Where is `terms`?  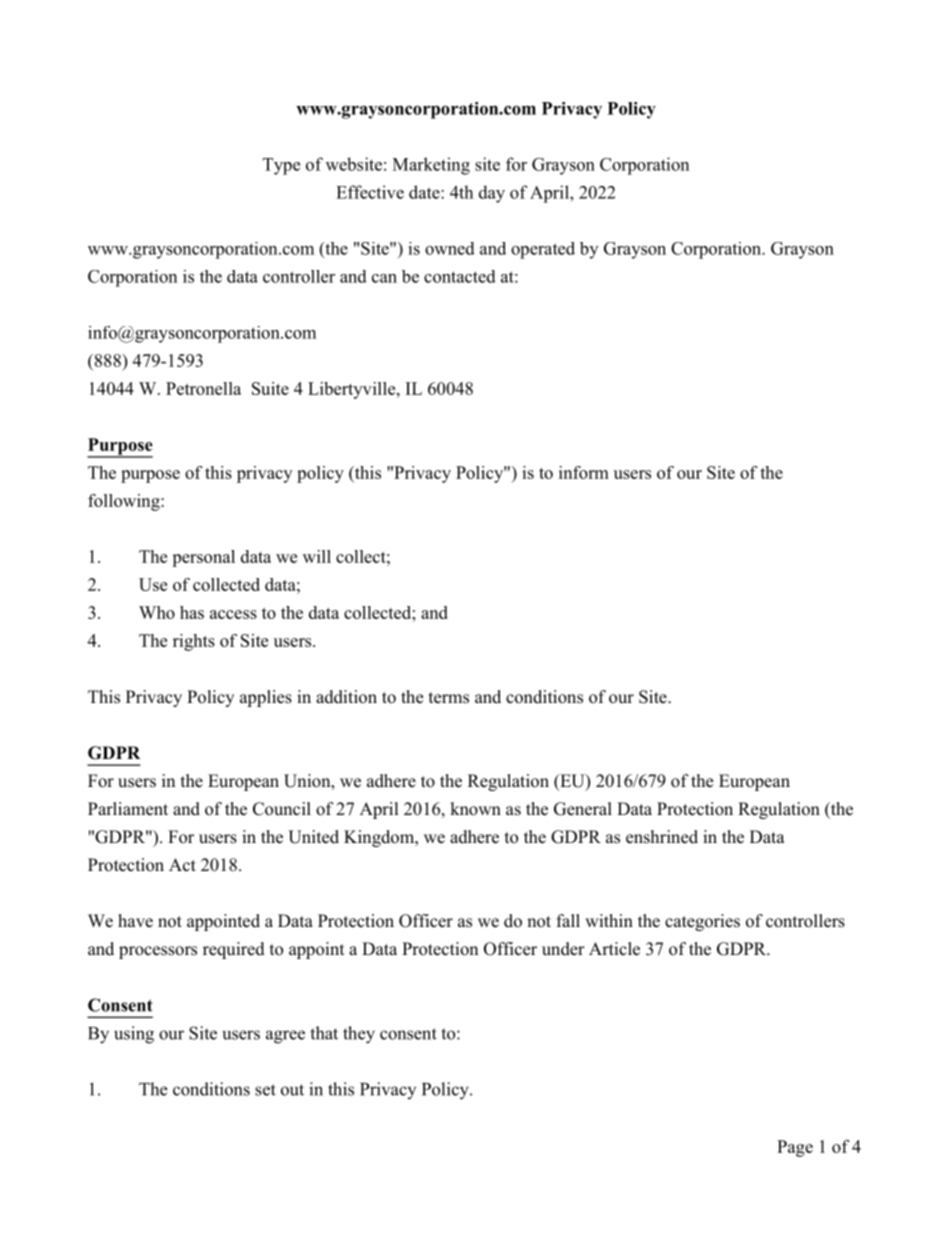 terms is located at coordinates (449, 698).
